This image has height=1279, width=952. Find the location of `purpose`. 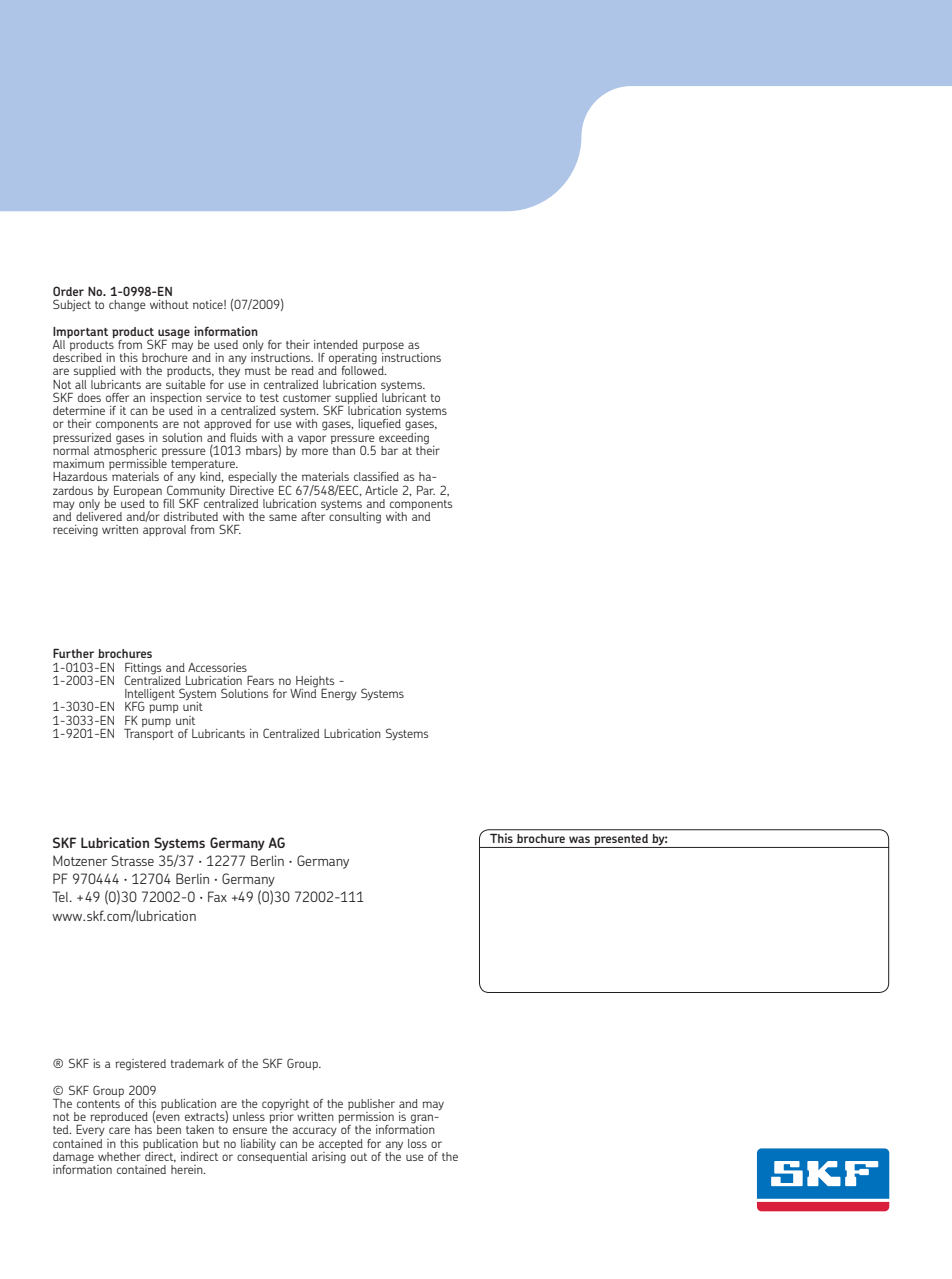

purpose is located at coordinates (383, 348).
